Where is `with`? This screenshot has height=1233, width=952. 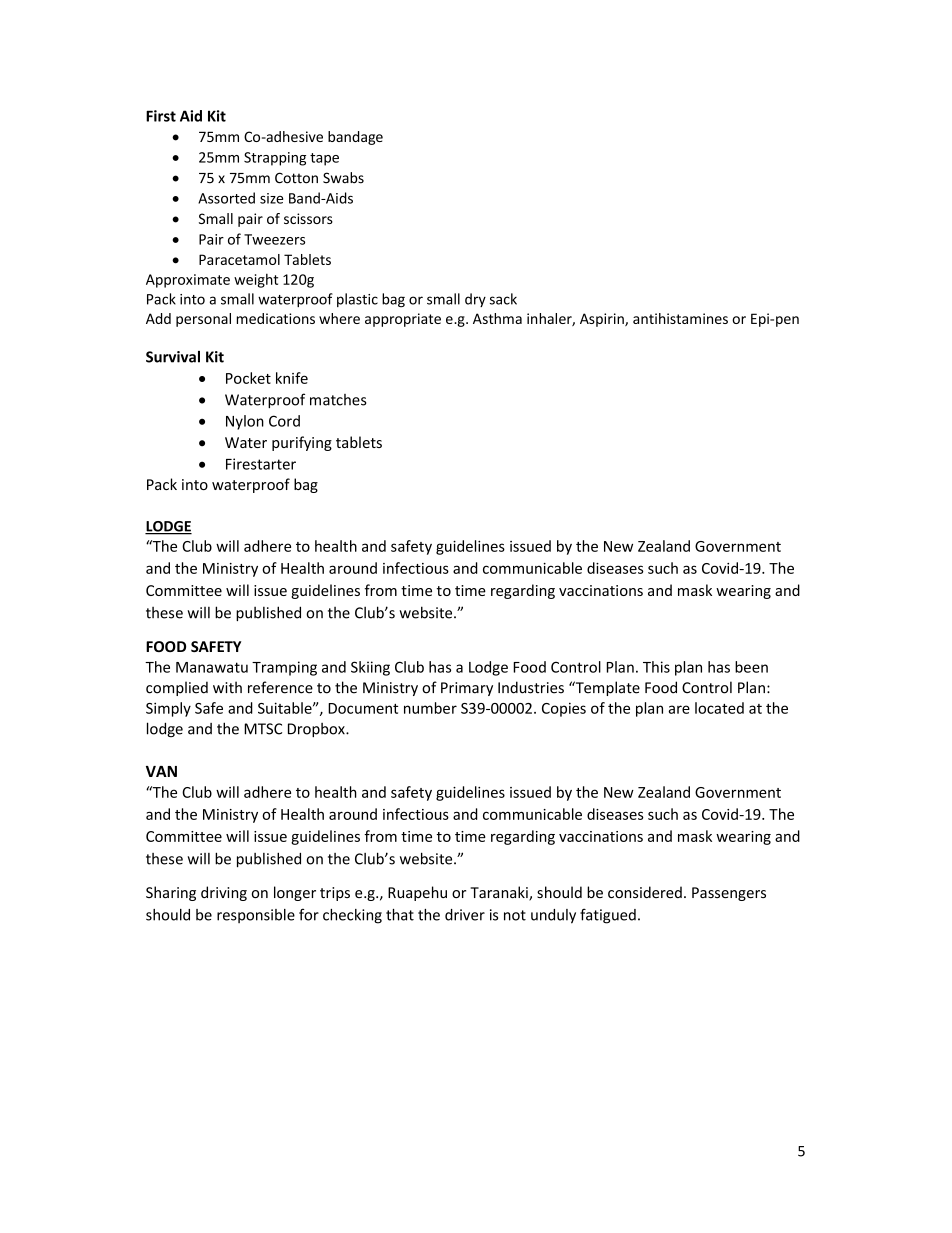 with is located at coordinates (227, 687).
